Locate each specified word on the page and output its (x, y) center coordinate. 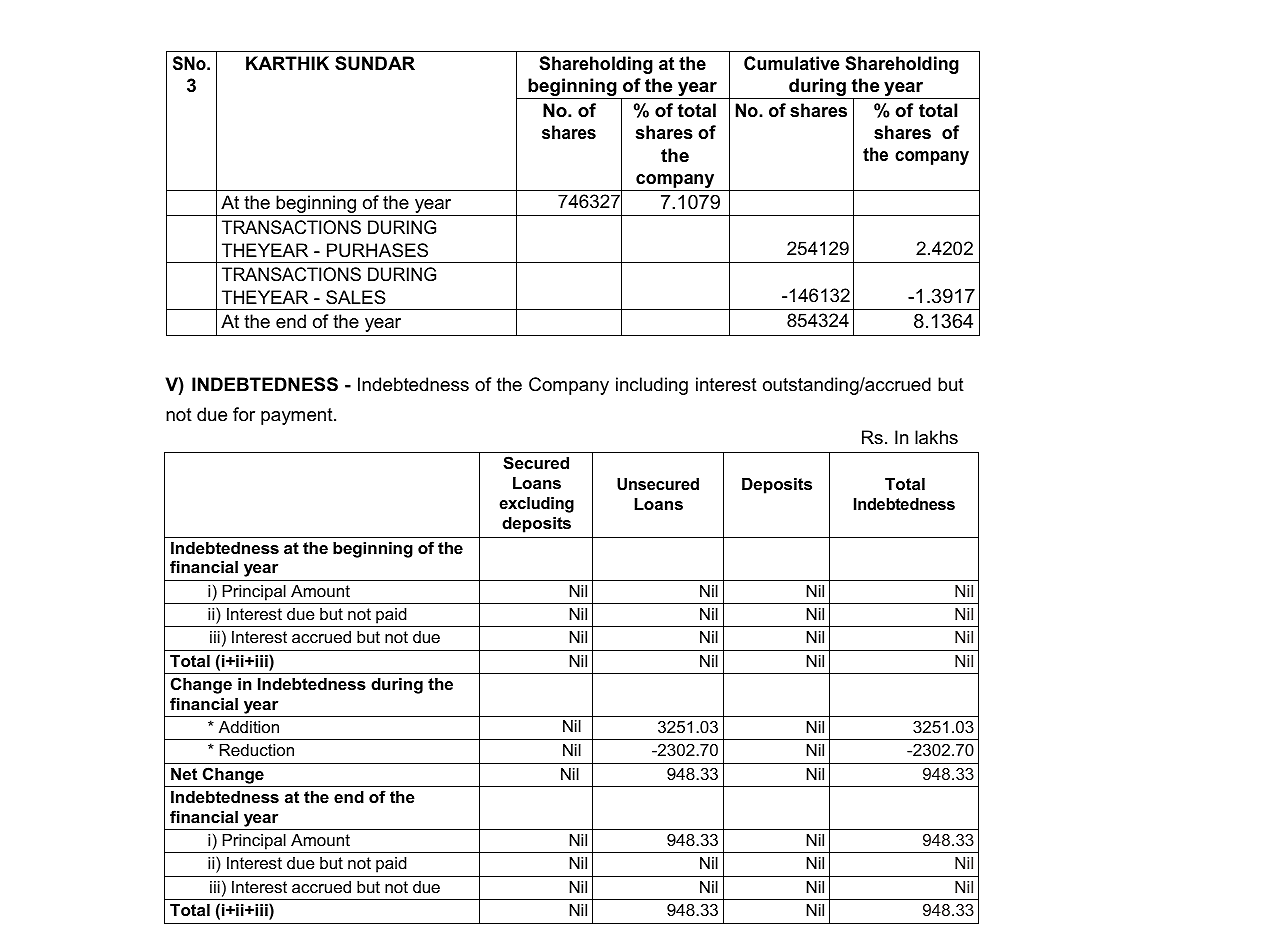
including (652, 386)
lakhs (936, 437)
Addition (249, 727)
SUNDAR (375, 63)
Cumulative (791, 63)
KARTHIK (287, 63)
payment (298, 416)
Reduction (257, 750)
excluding (536, 505)
